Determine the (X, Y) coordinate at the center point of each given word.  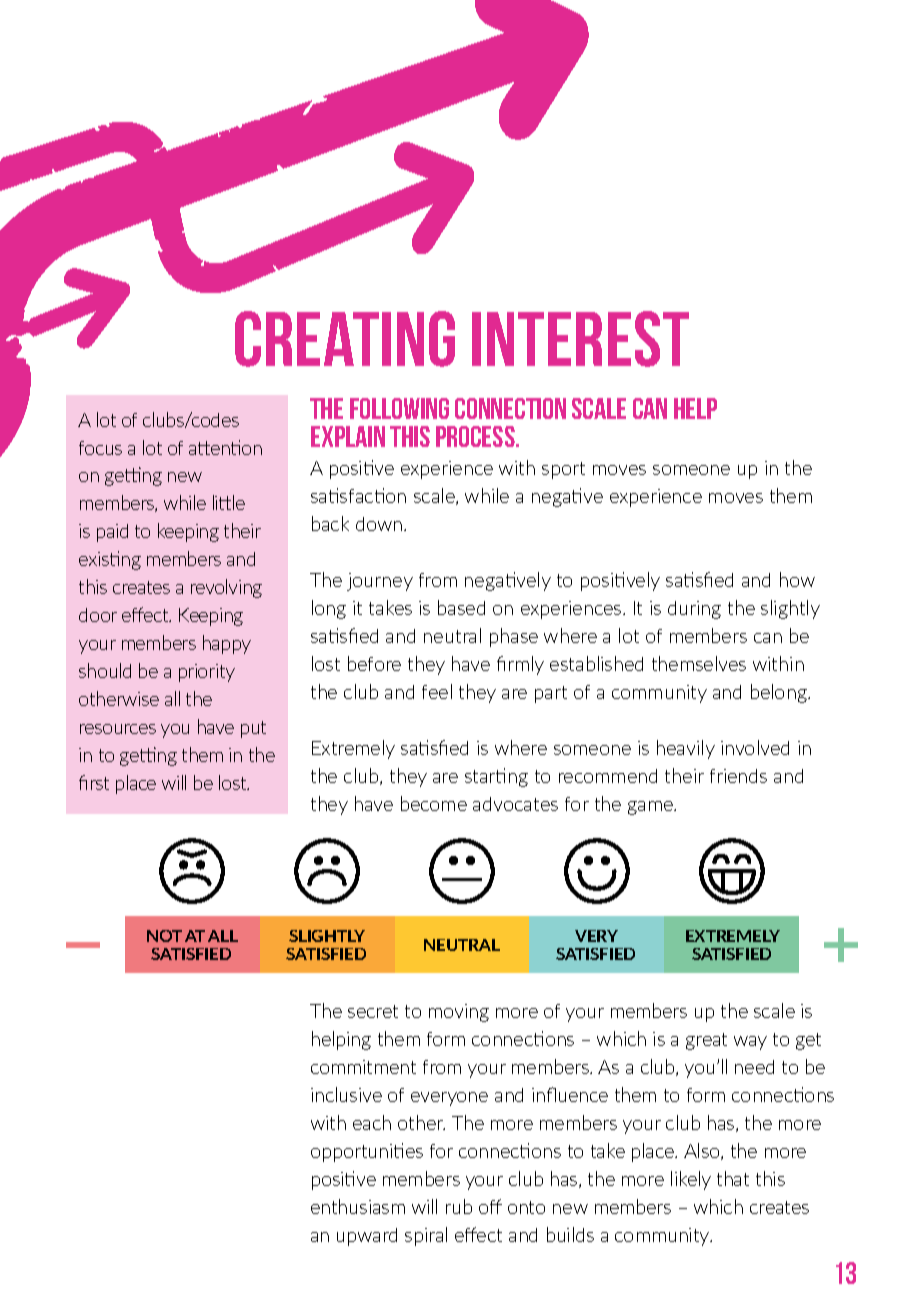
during (694, 610)
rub (459, 1206)
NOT (164, 936)
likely (691, 1180)
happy (227, 644)
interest (580, 339)
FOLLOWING (399, 408)
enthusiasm (358, 1206)
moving (459, 1013)
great (706, 1041)
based (461, 607)
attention (225, 447)
